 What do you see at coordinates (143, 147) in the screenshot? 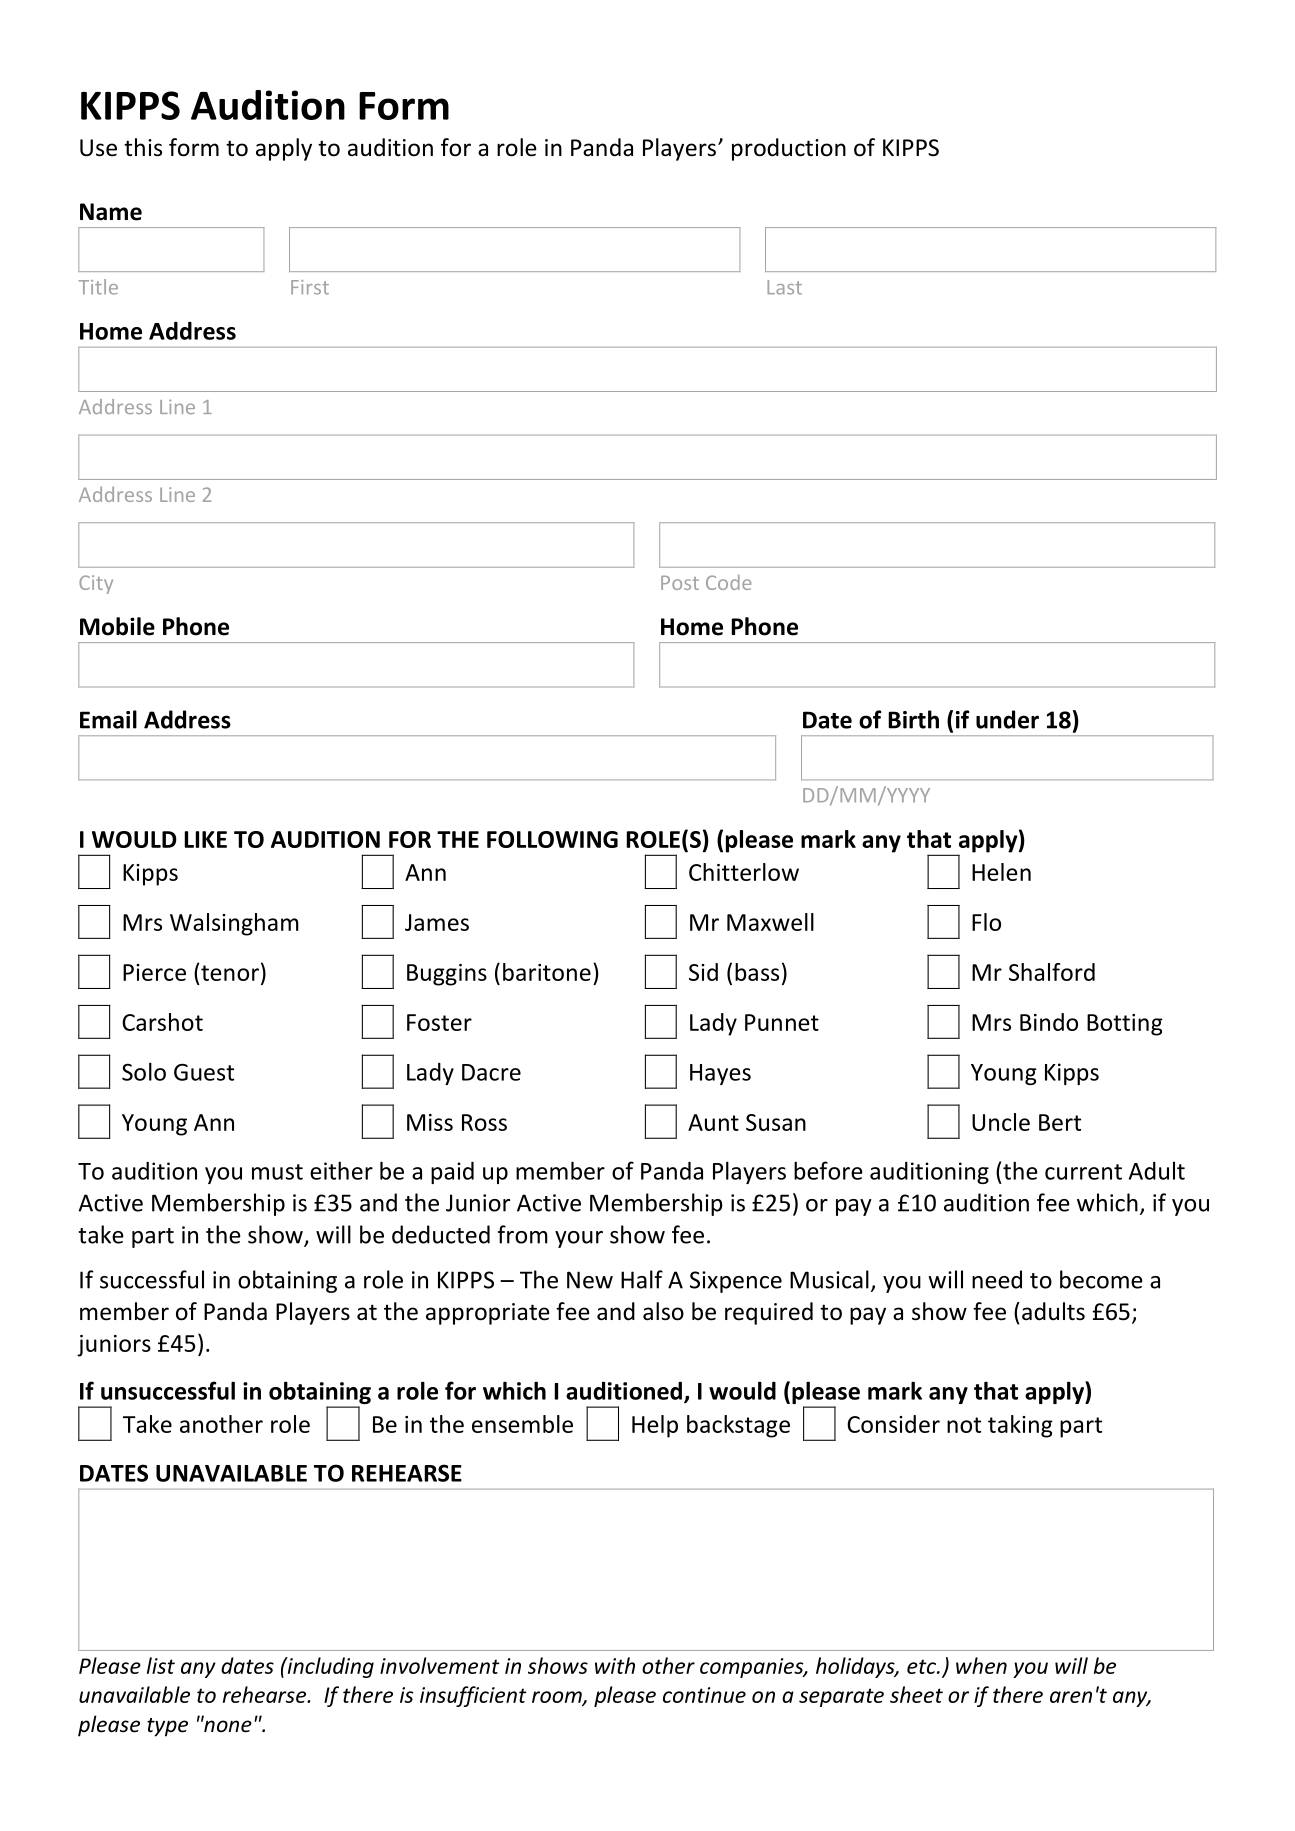
I see `this` at bounding box center [143, 147].
